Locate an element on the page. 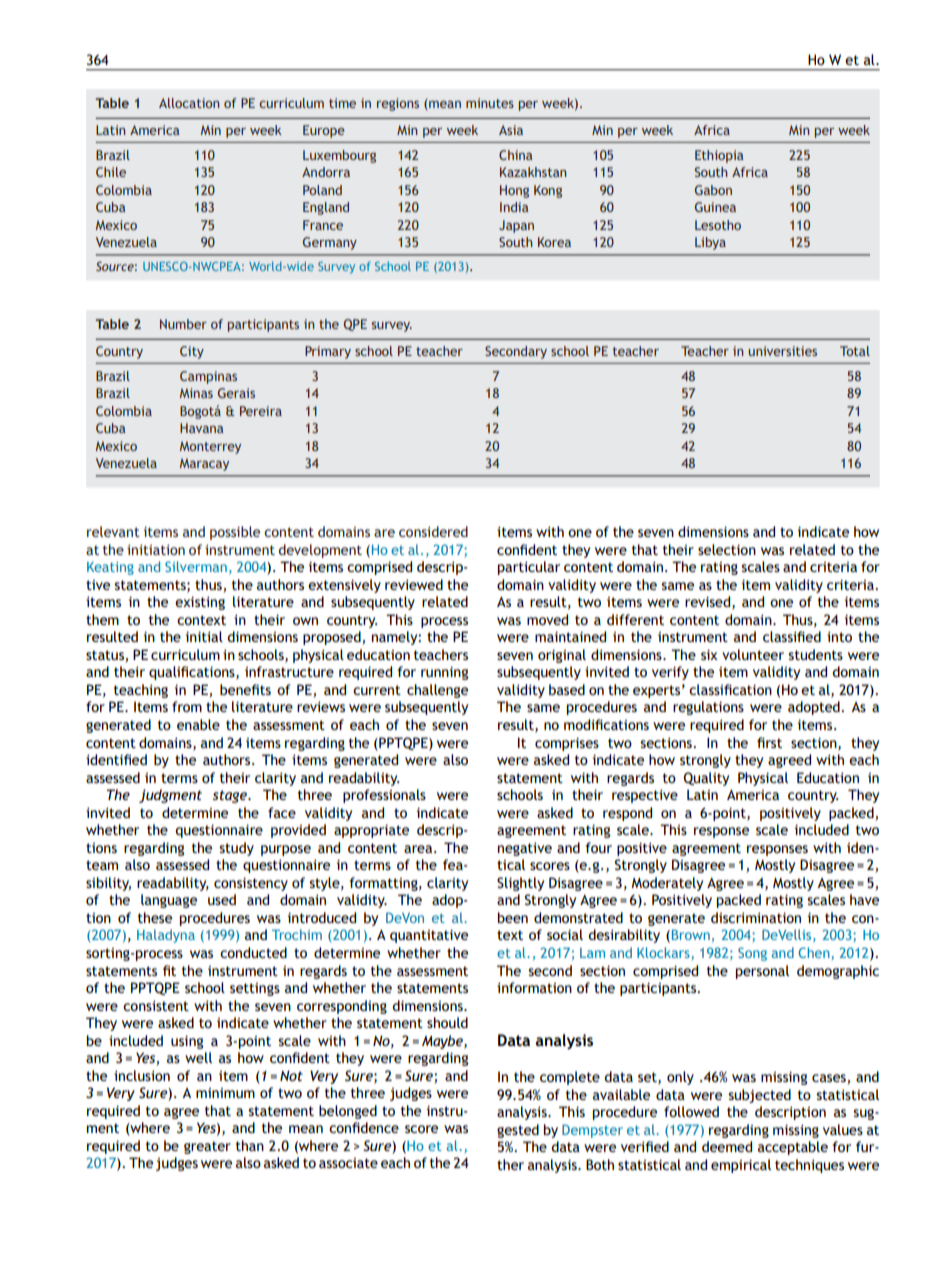 This image has width=952, height=1270. Monterrey is located at coordinates (210, 447).
